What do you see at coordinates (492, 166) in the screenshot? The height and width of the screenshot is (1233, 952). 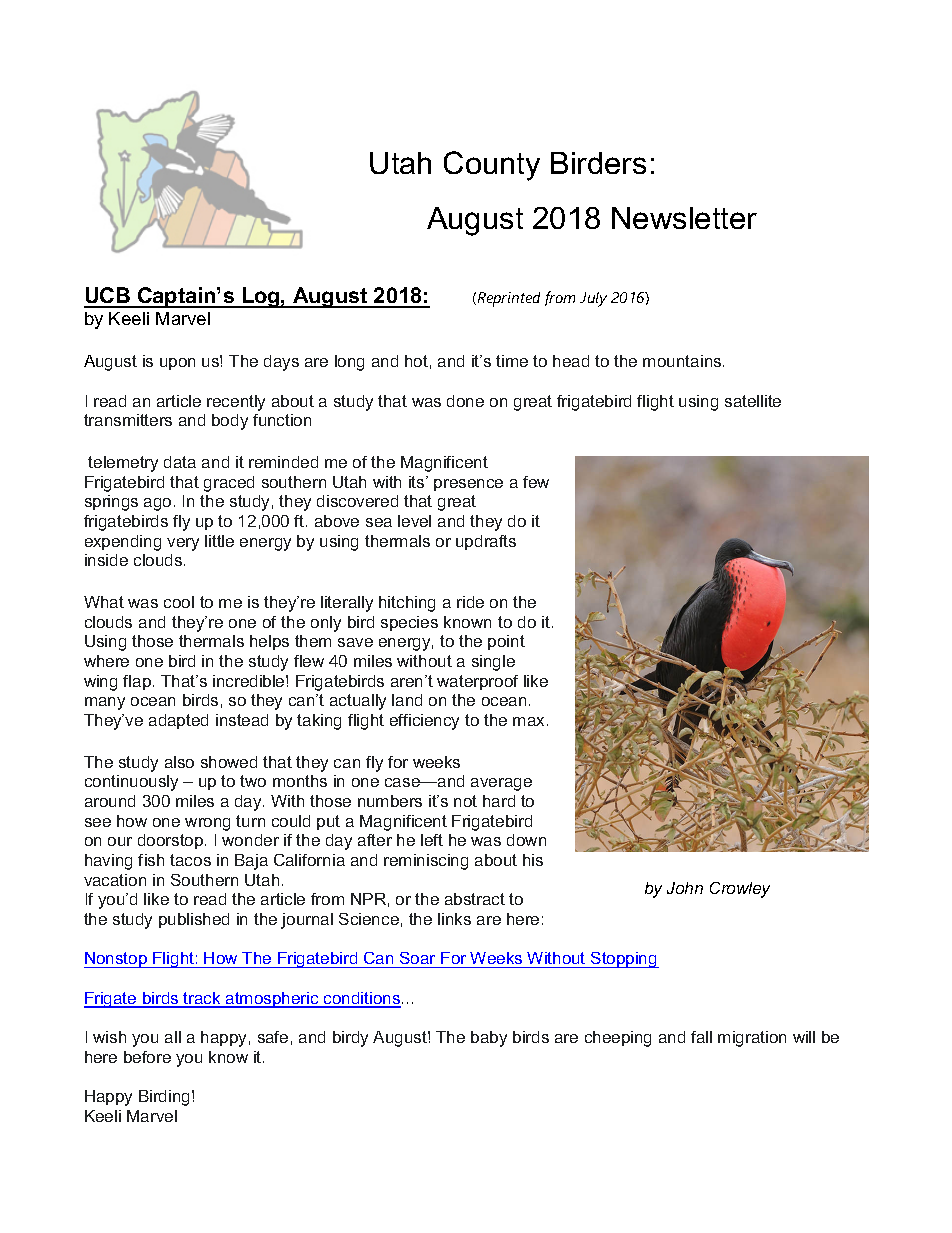 I see `County` at bounding box center [492, 166].
